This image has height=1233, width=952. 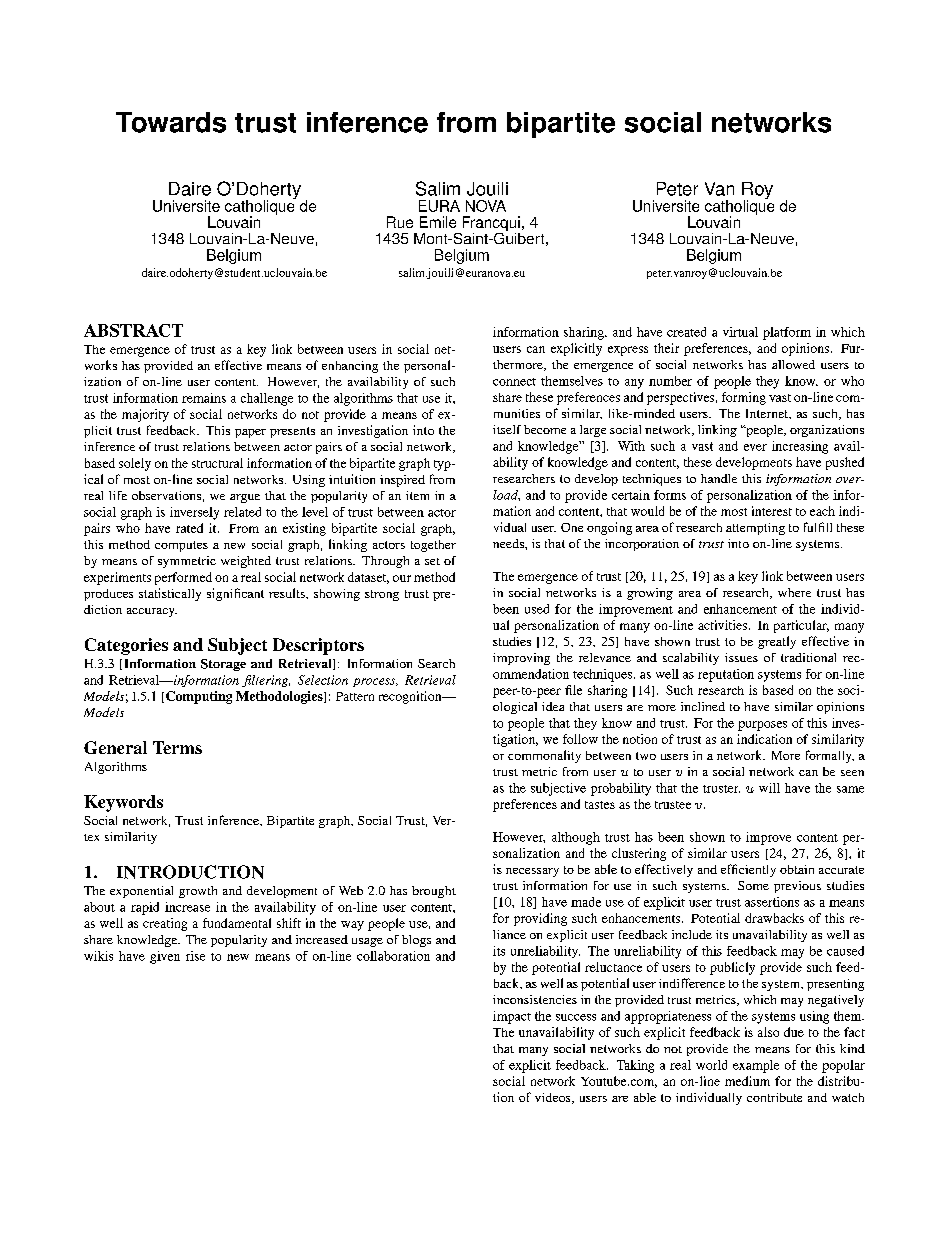 What do you see at coordinates (183, 578) in the image?
I see `performed` at bounding box center [183, 578].
